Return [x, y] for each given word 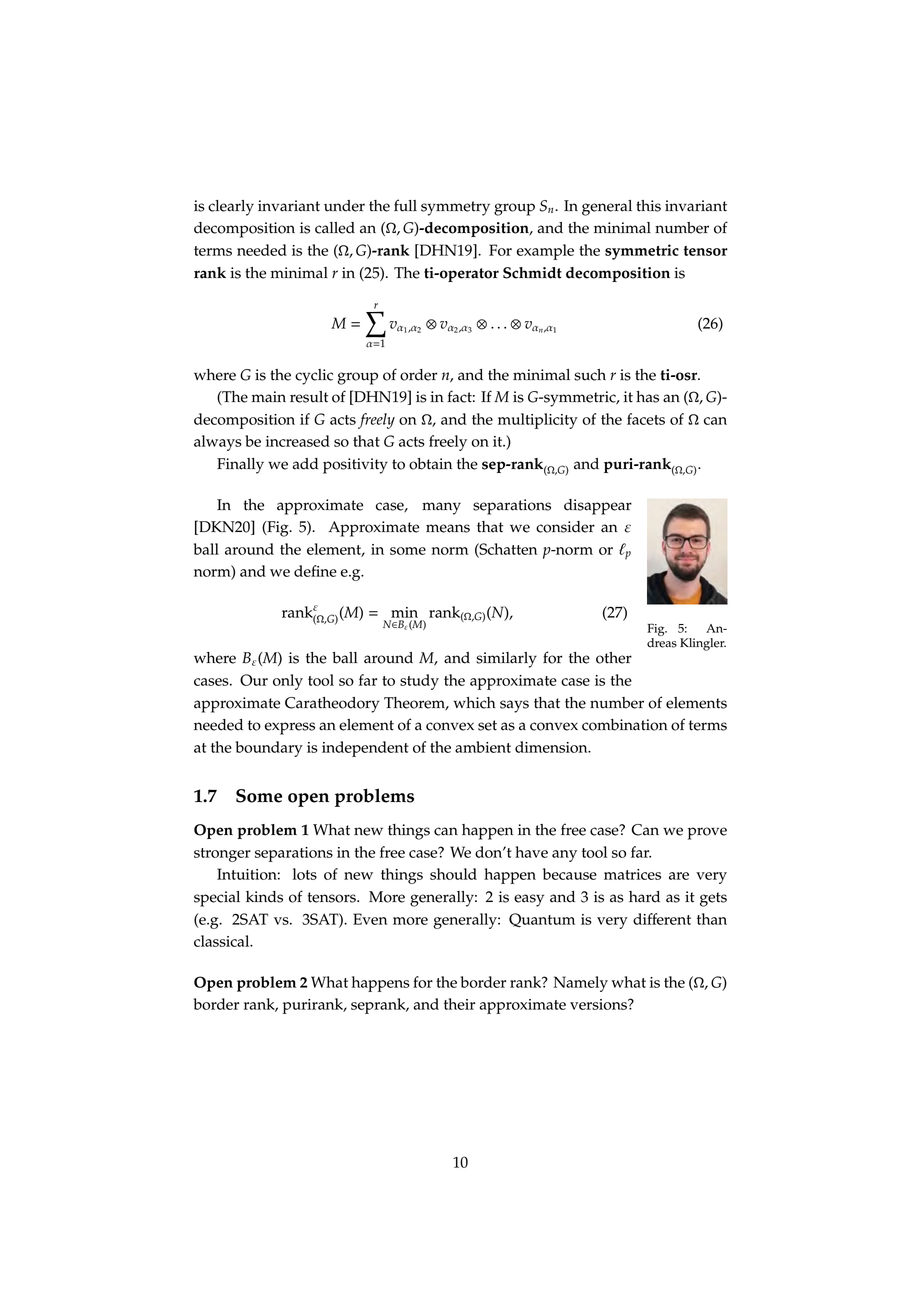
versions [599, 1004]
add [305, 464]
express [290, 728]
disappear [598, 507]
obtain [430, 464]
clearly [231, 208]
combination [625, 725]
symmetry [455, 208]
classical [223, 941]
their [459, 1004]
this [648, 206]
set [487, 725]
